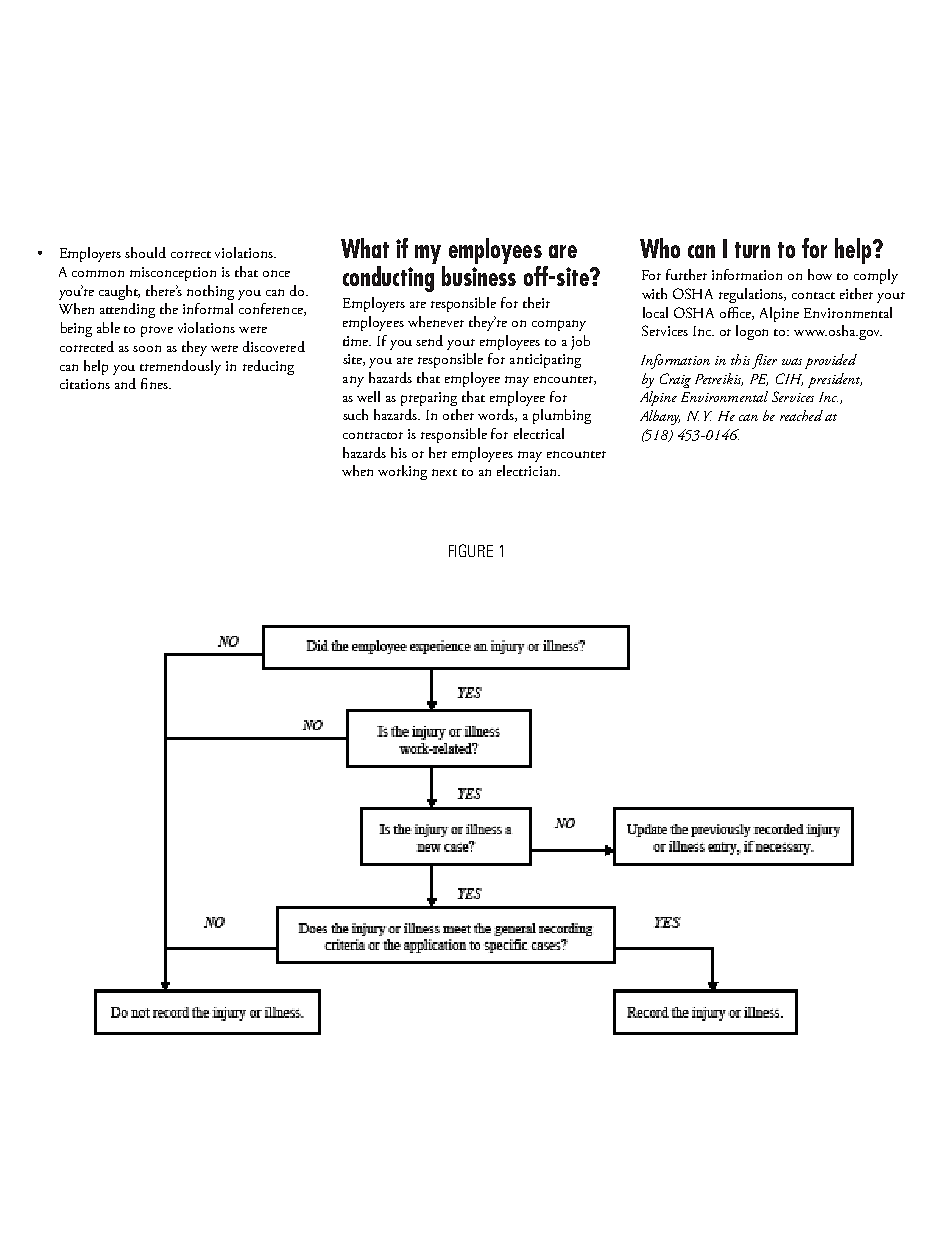 Image resolution: width=952 pixels, height=1233 pixels. I want to click on turn, so click(752, 250).
